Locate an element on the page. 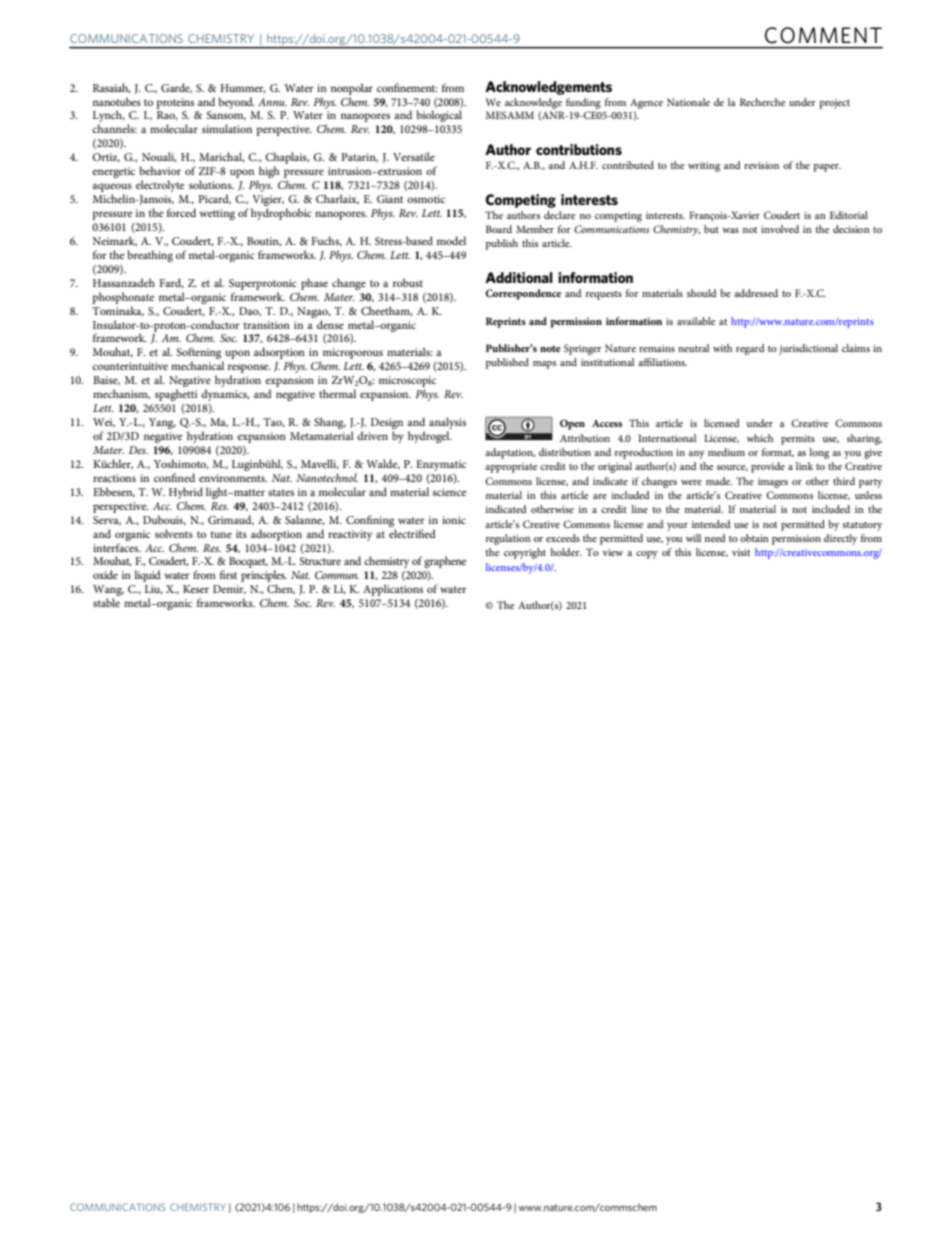 This document has width=952, height=1251. COMMENT is located at coordinates (823, 35).
